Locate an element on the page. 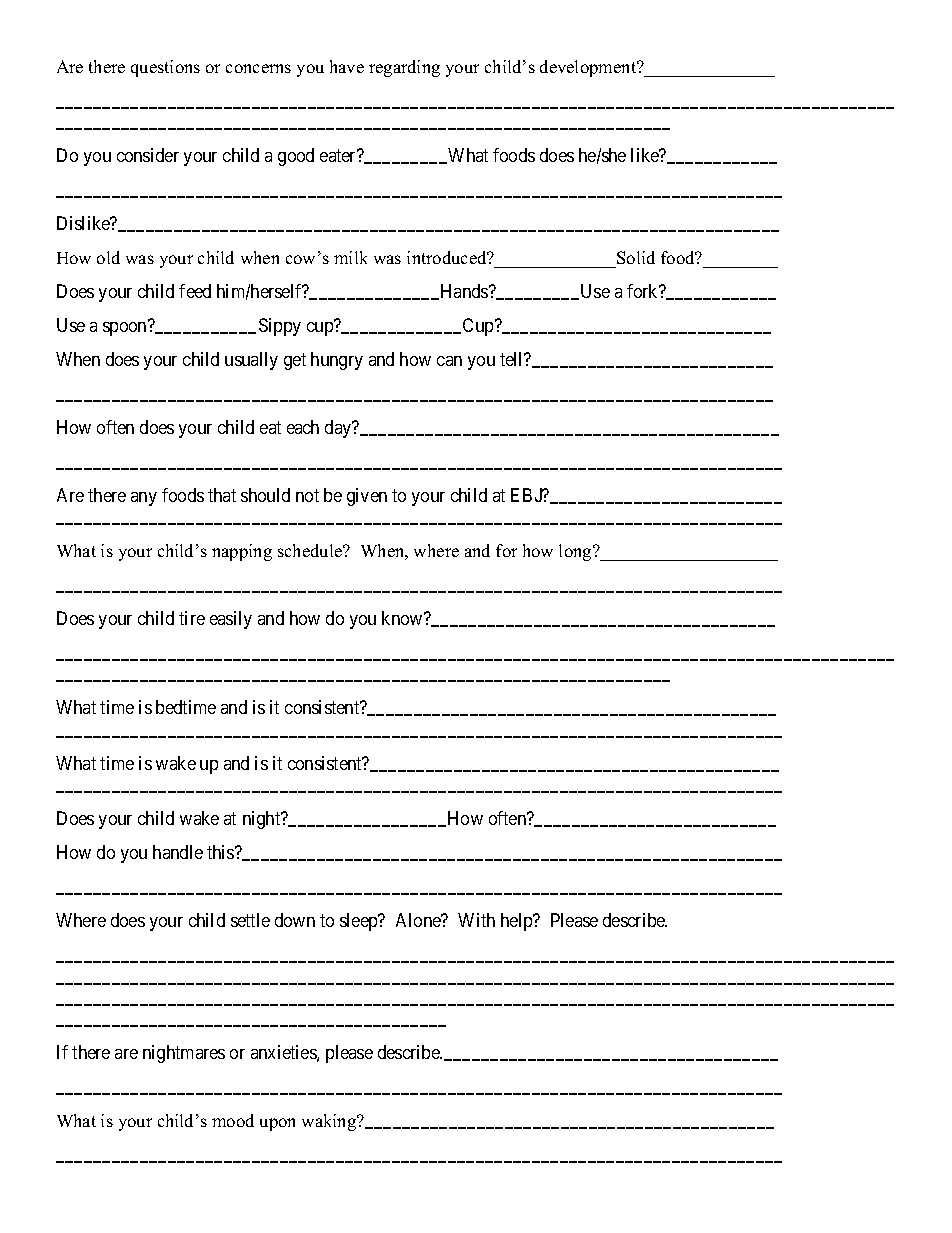 The height and width of the page is (1233, 952). regarding is located at coordinates (404, 68).
